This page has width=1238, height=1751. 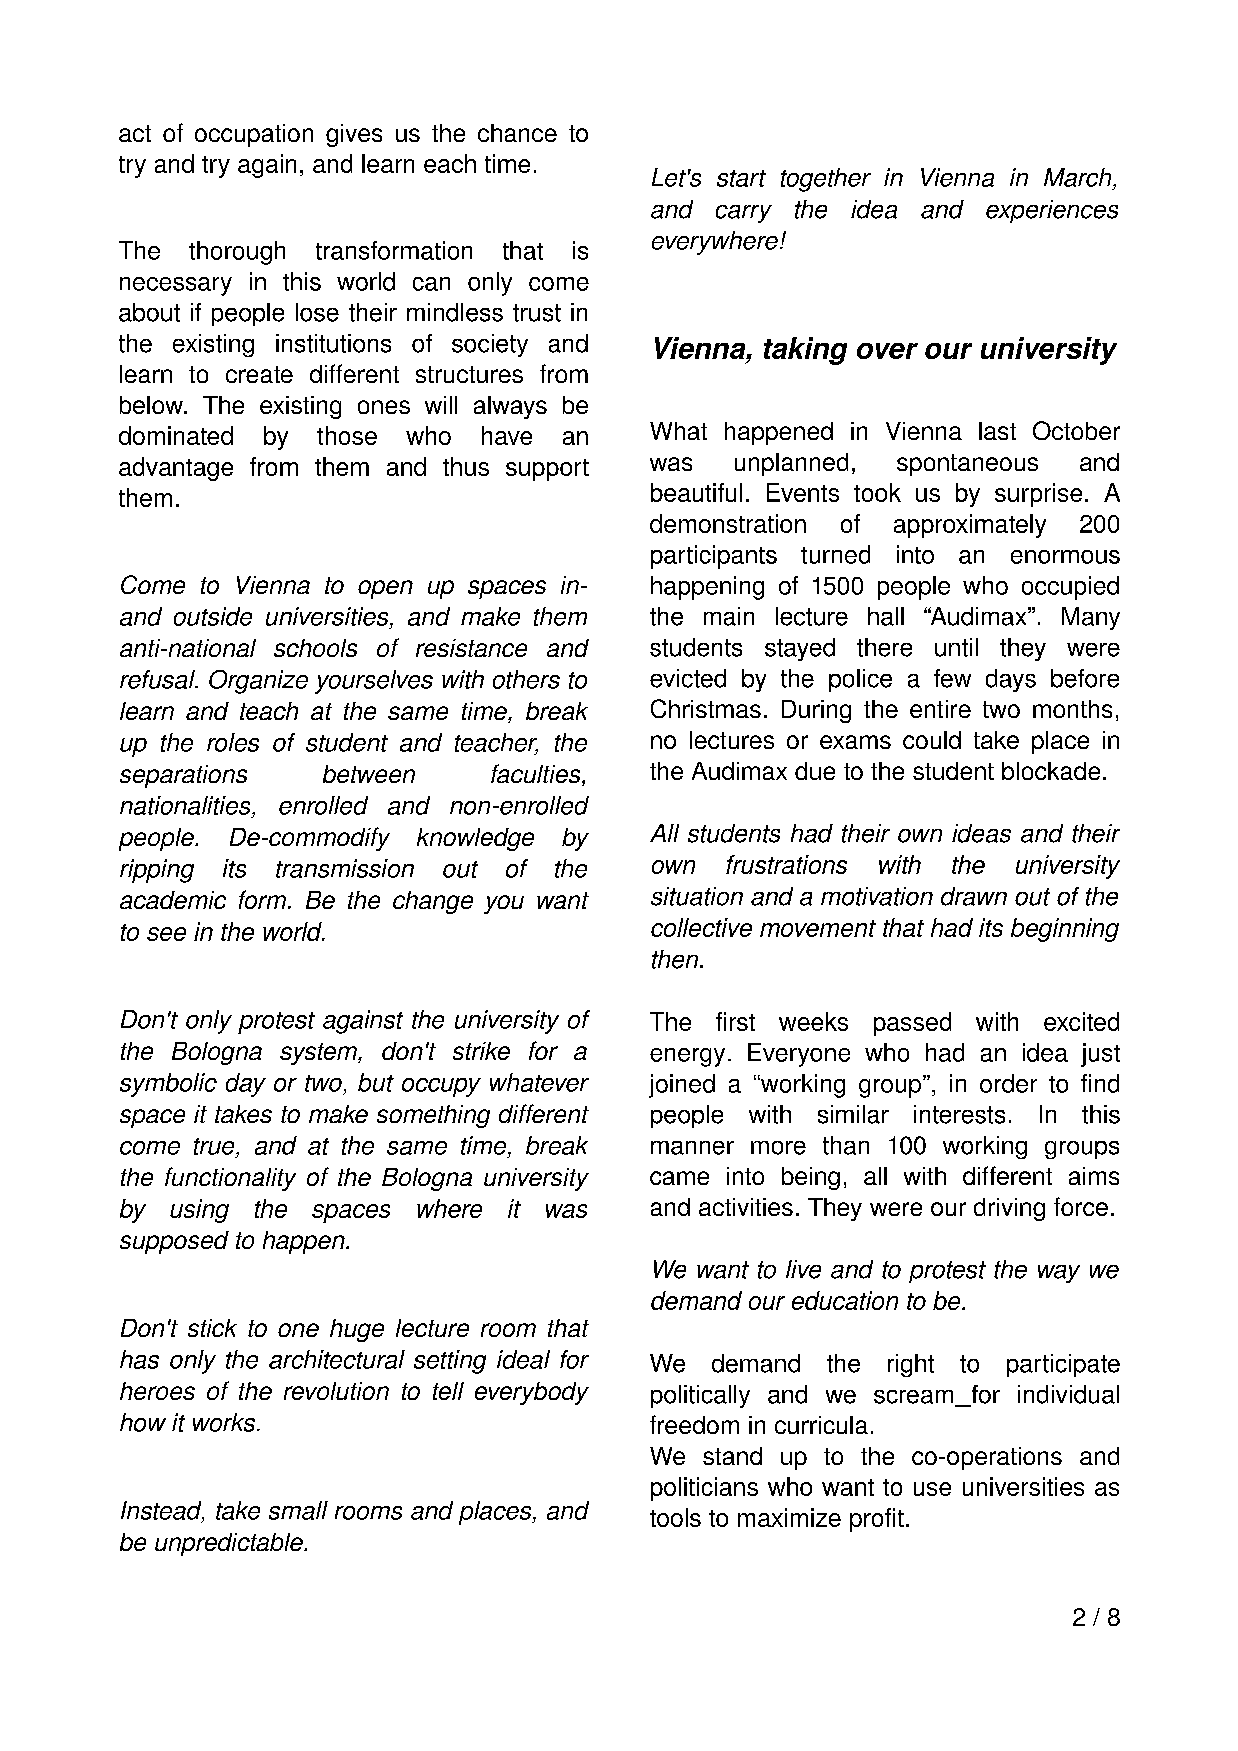 I want to click on small, so click(x=298, y=1510).
